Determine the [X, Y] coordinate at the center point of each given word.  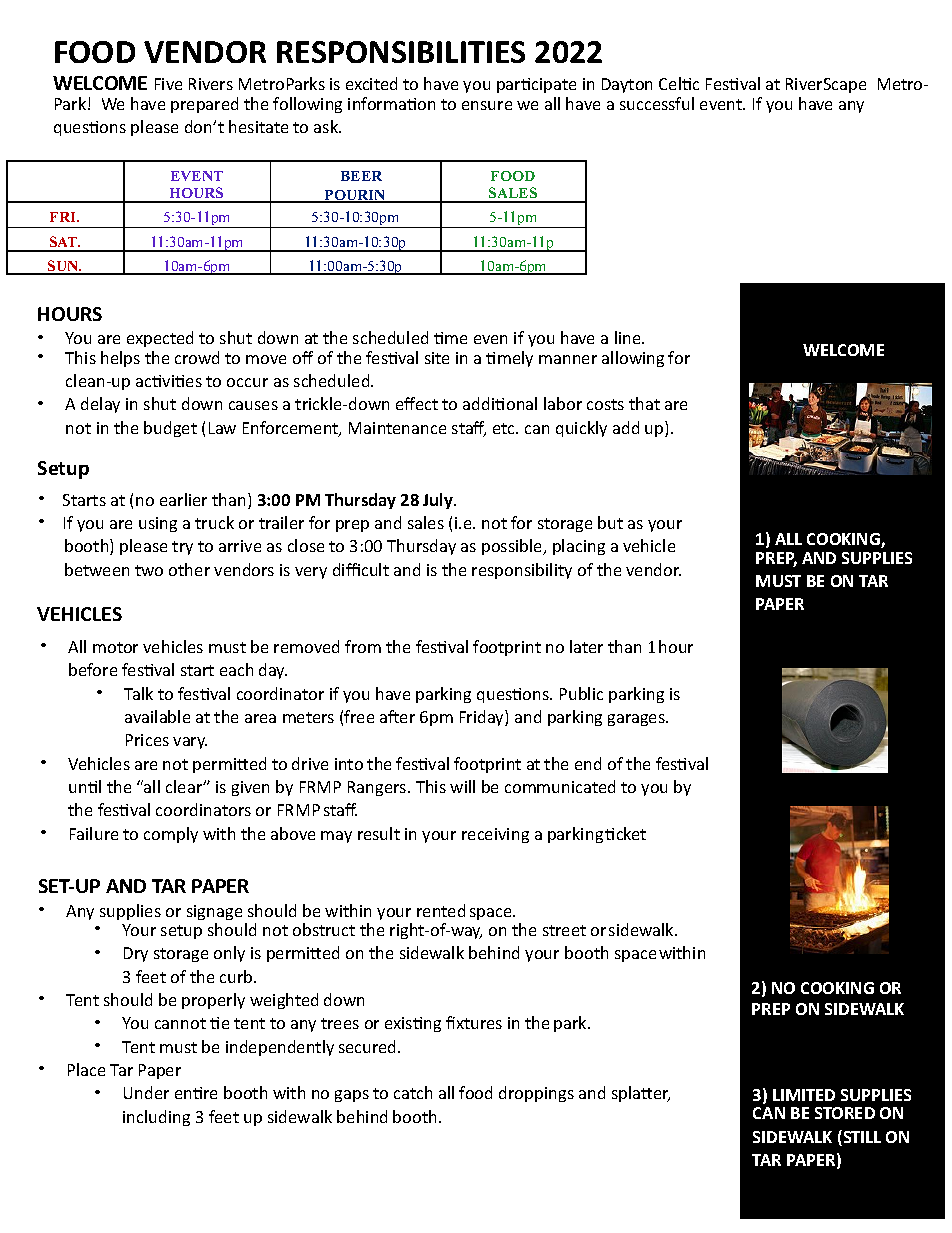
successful [657, 103]
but [610, 522]
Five [168, 84]
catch [413, 1092]
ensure [487, 105]
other [189, 569]
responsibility [522, 571]
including [156, 1118]
